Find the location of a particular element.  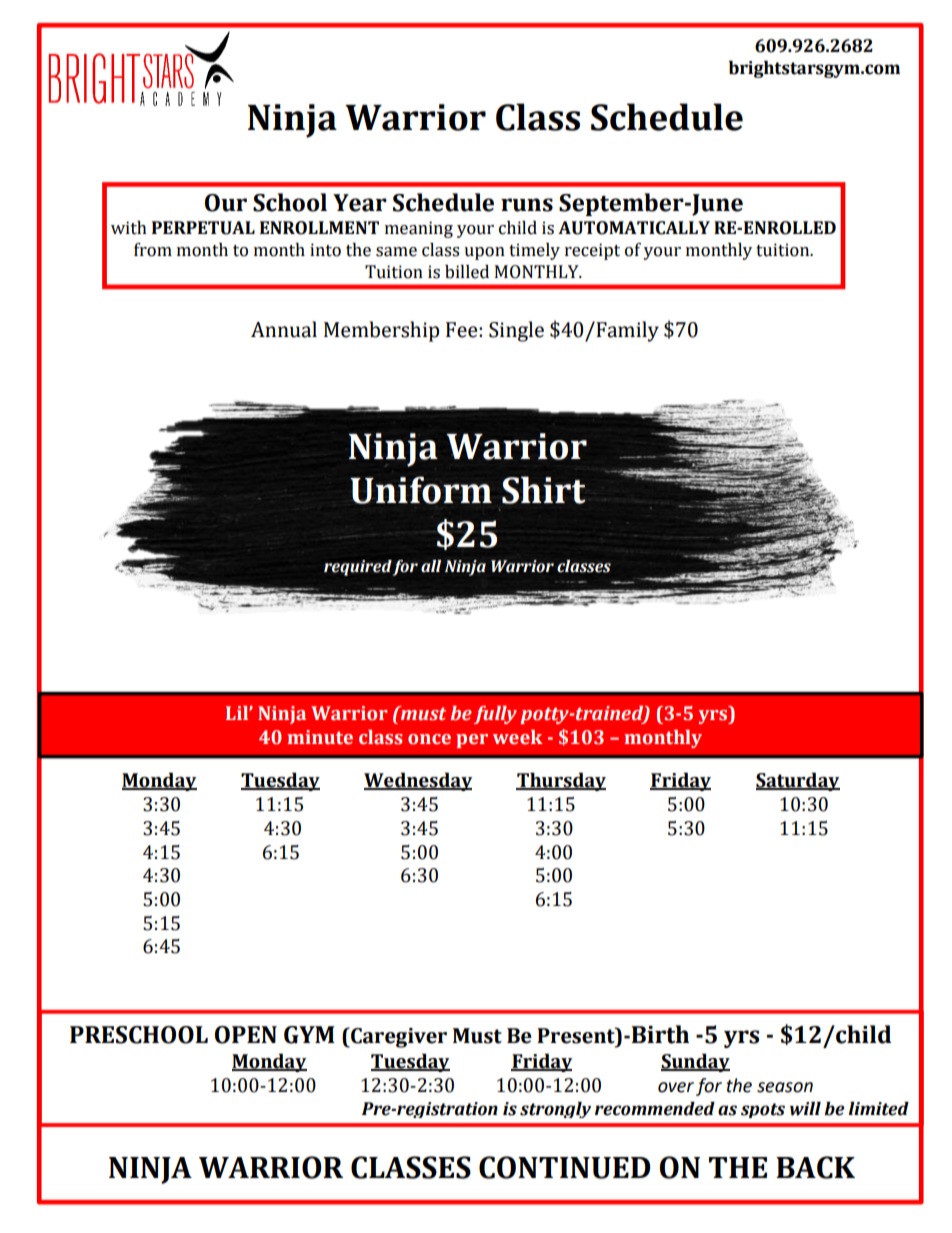

strongly is located at coordinates (555, 1110).
